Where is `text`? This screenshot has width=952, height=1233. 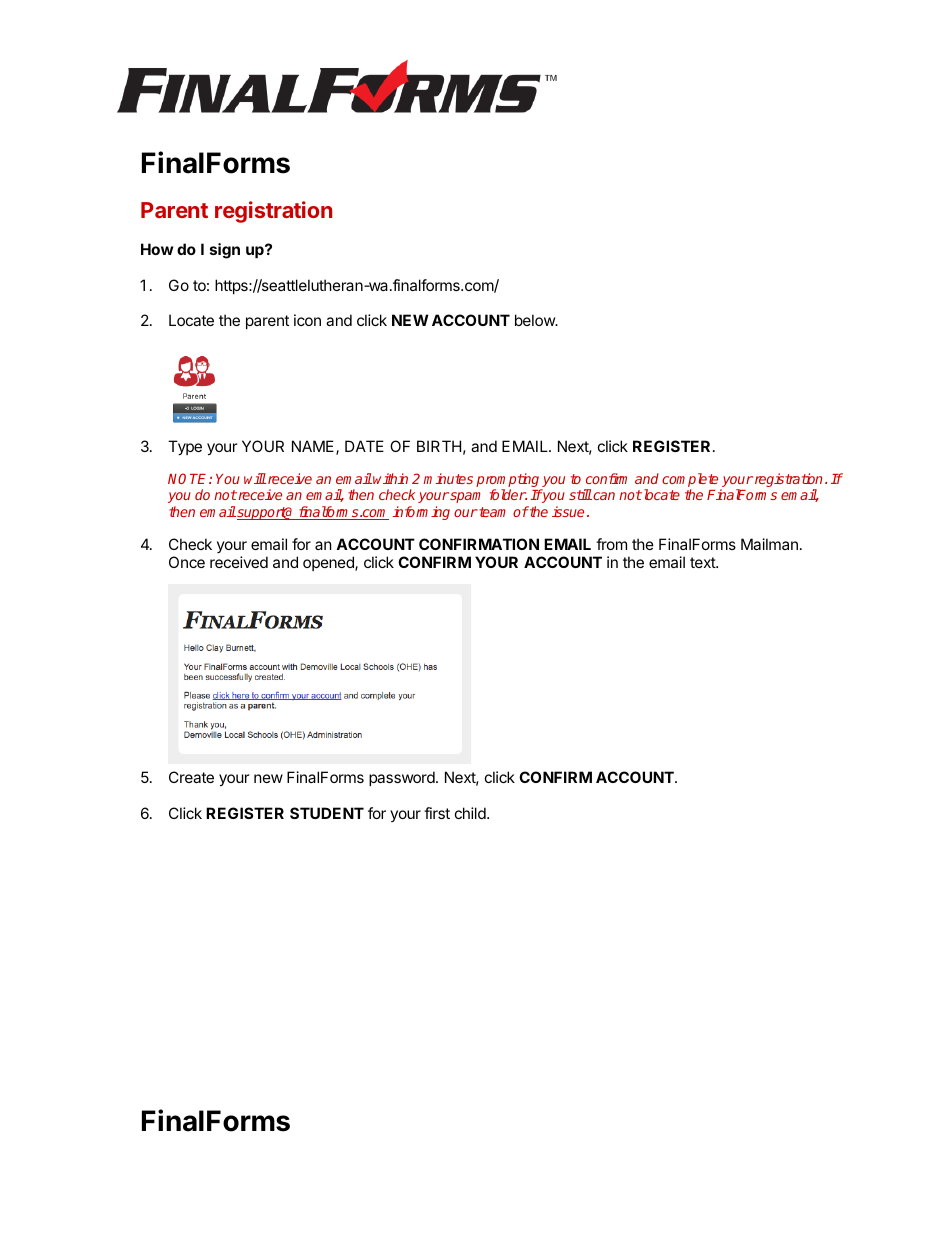
text is located at coordinates (703, 562).
